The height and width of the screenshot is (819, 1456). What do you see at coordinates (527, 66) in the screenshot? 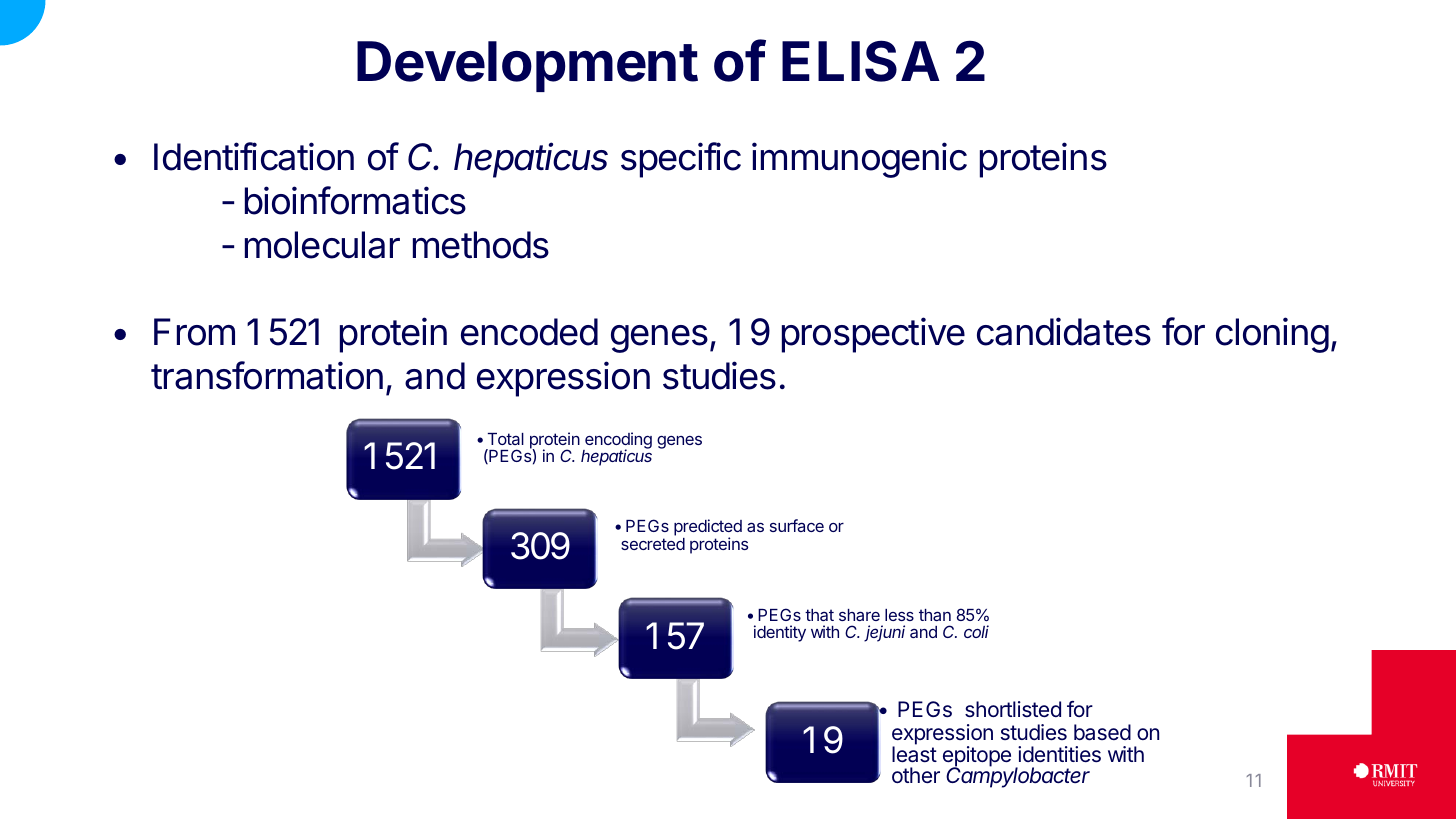
I see `Development` at bounding box center [527, 66].
